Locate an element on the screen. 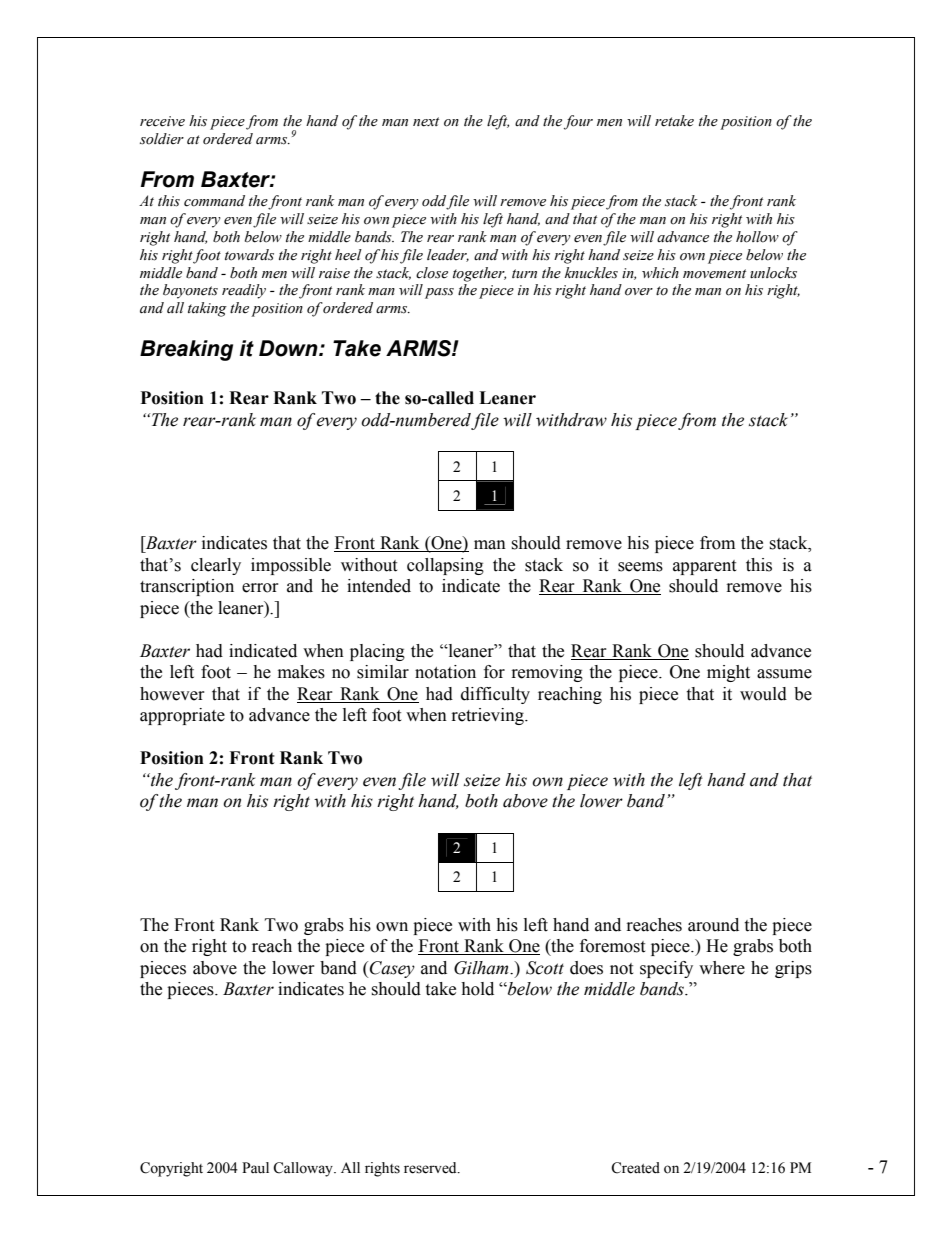 The width and height of the screenshot is (952, 1233). notation is located at coordinates (445, 672).
